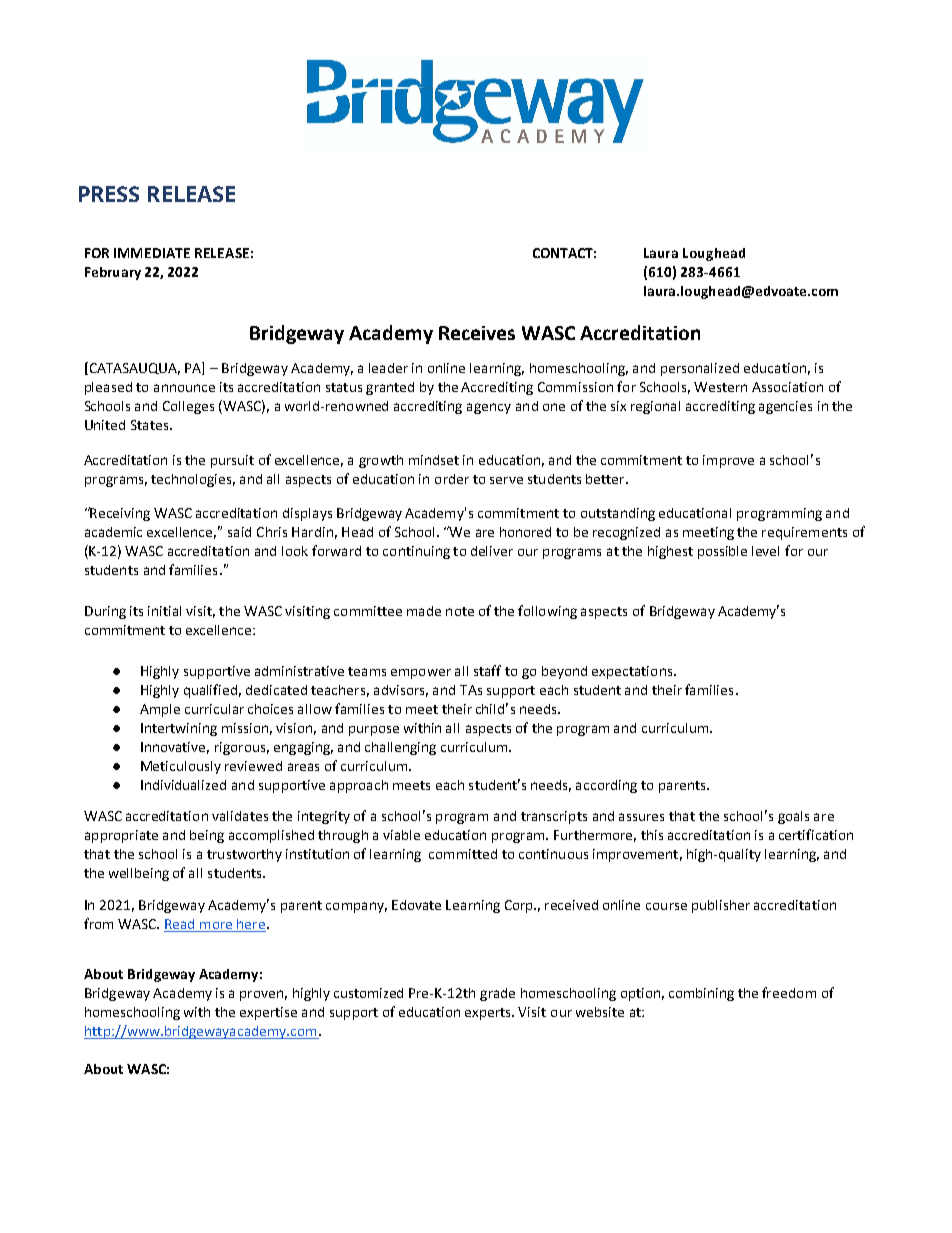  Describe the element at coordinates (793, 817) in the image. I see `goals` at that location.
